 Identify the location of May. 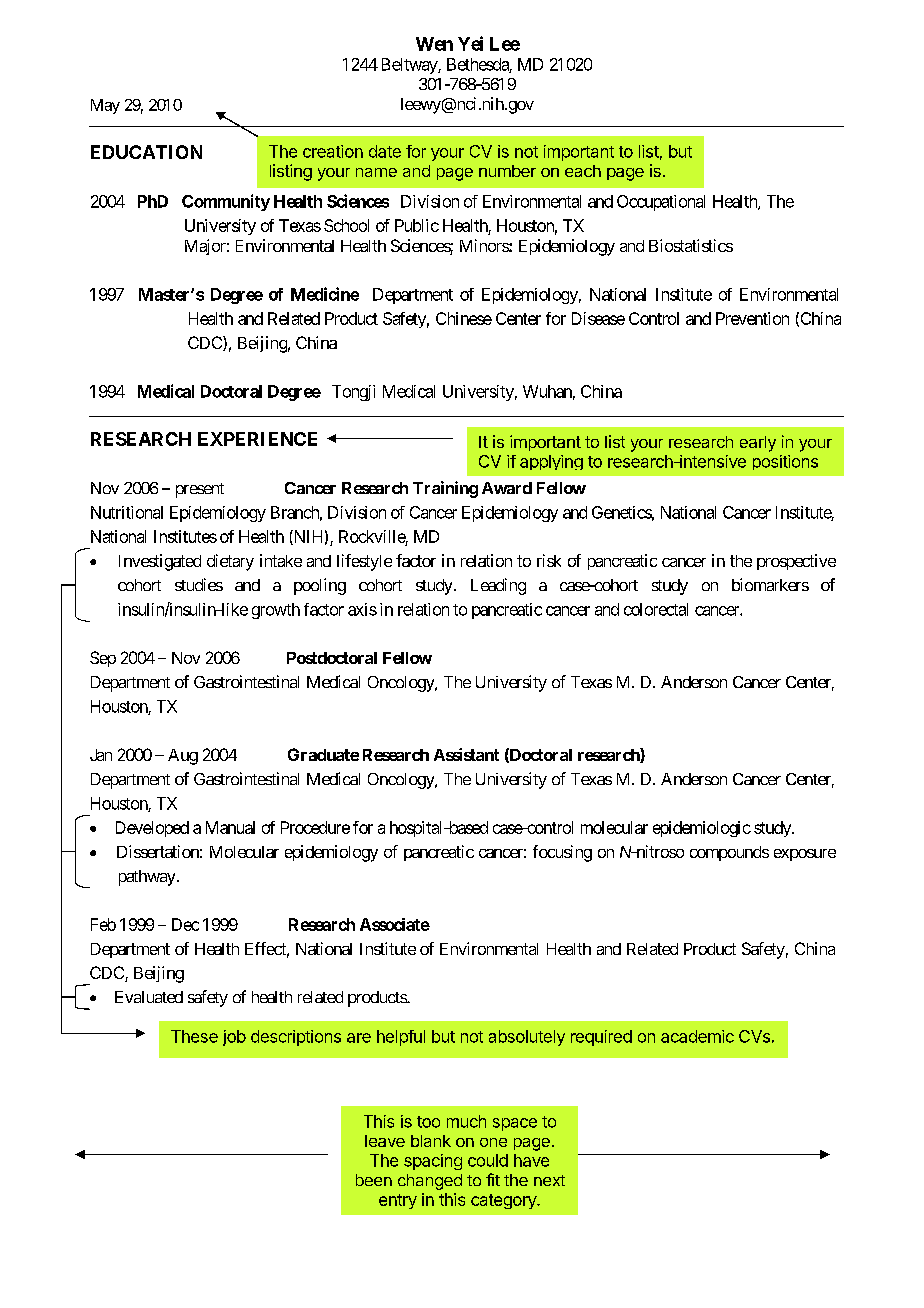
(105, 106).
